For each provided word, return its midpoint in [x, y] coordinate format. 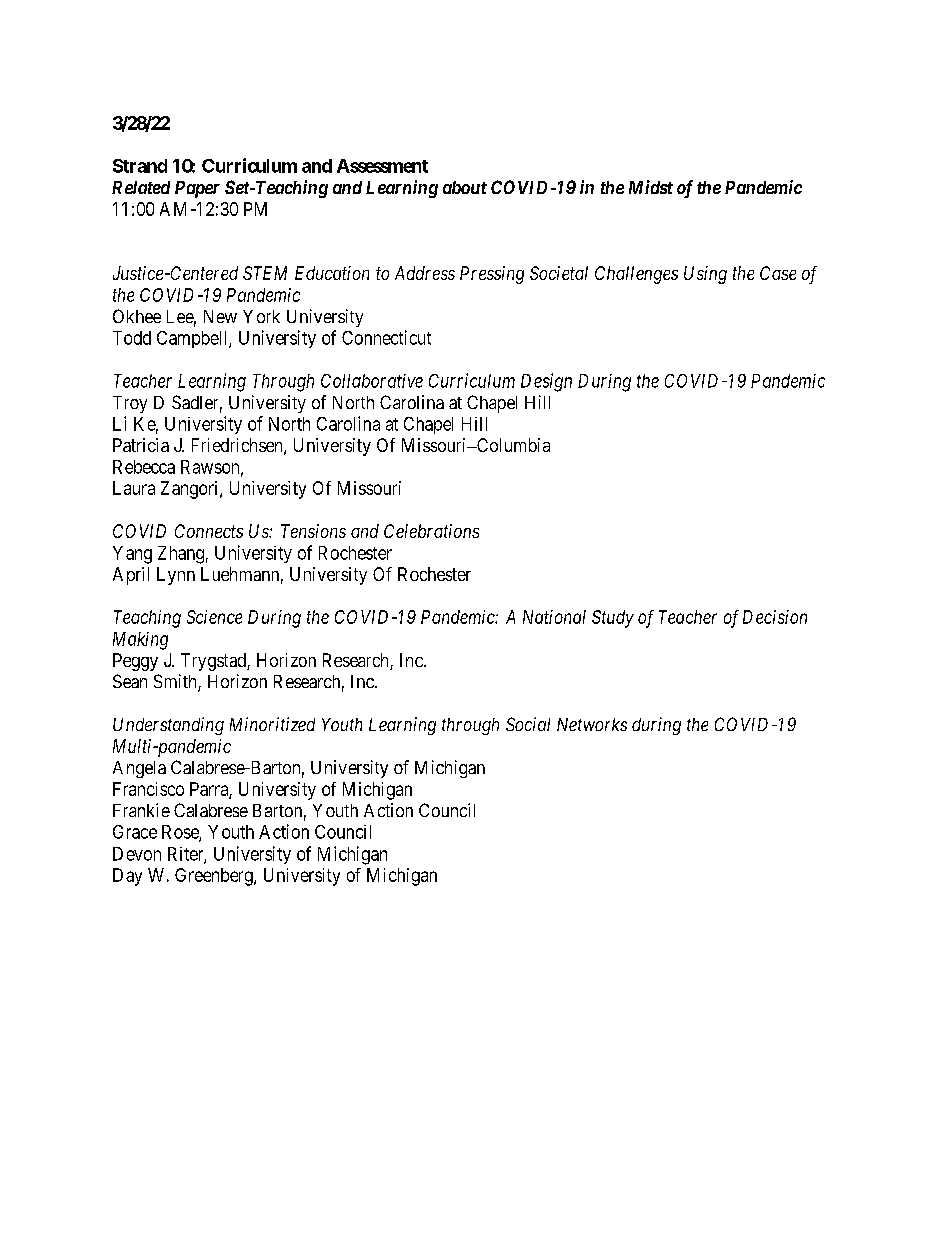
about [465, 187]
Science [214, 617]
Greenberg [215, 877]
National [554, 617]
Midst [651, 187]
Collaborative [372, 381]
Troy [130, 404]
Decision [775, 617]
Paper [197, 189]
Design [546, 382]
